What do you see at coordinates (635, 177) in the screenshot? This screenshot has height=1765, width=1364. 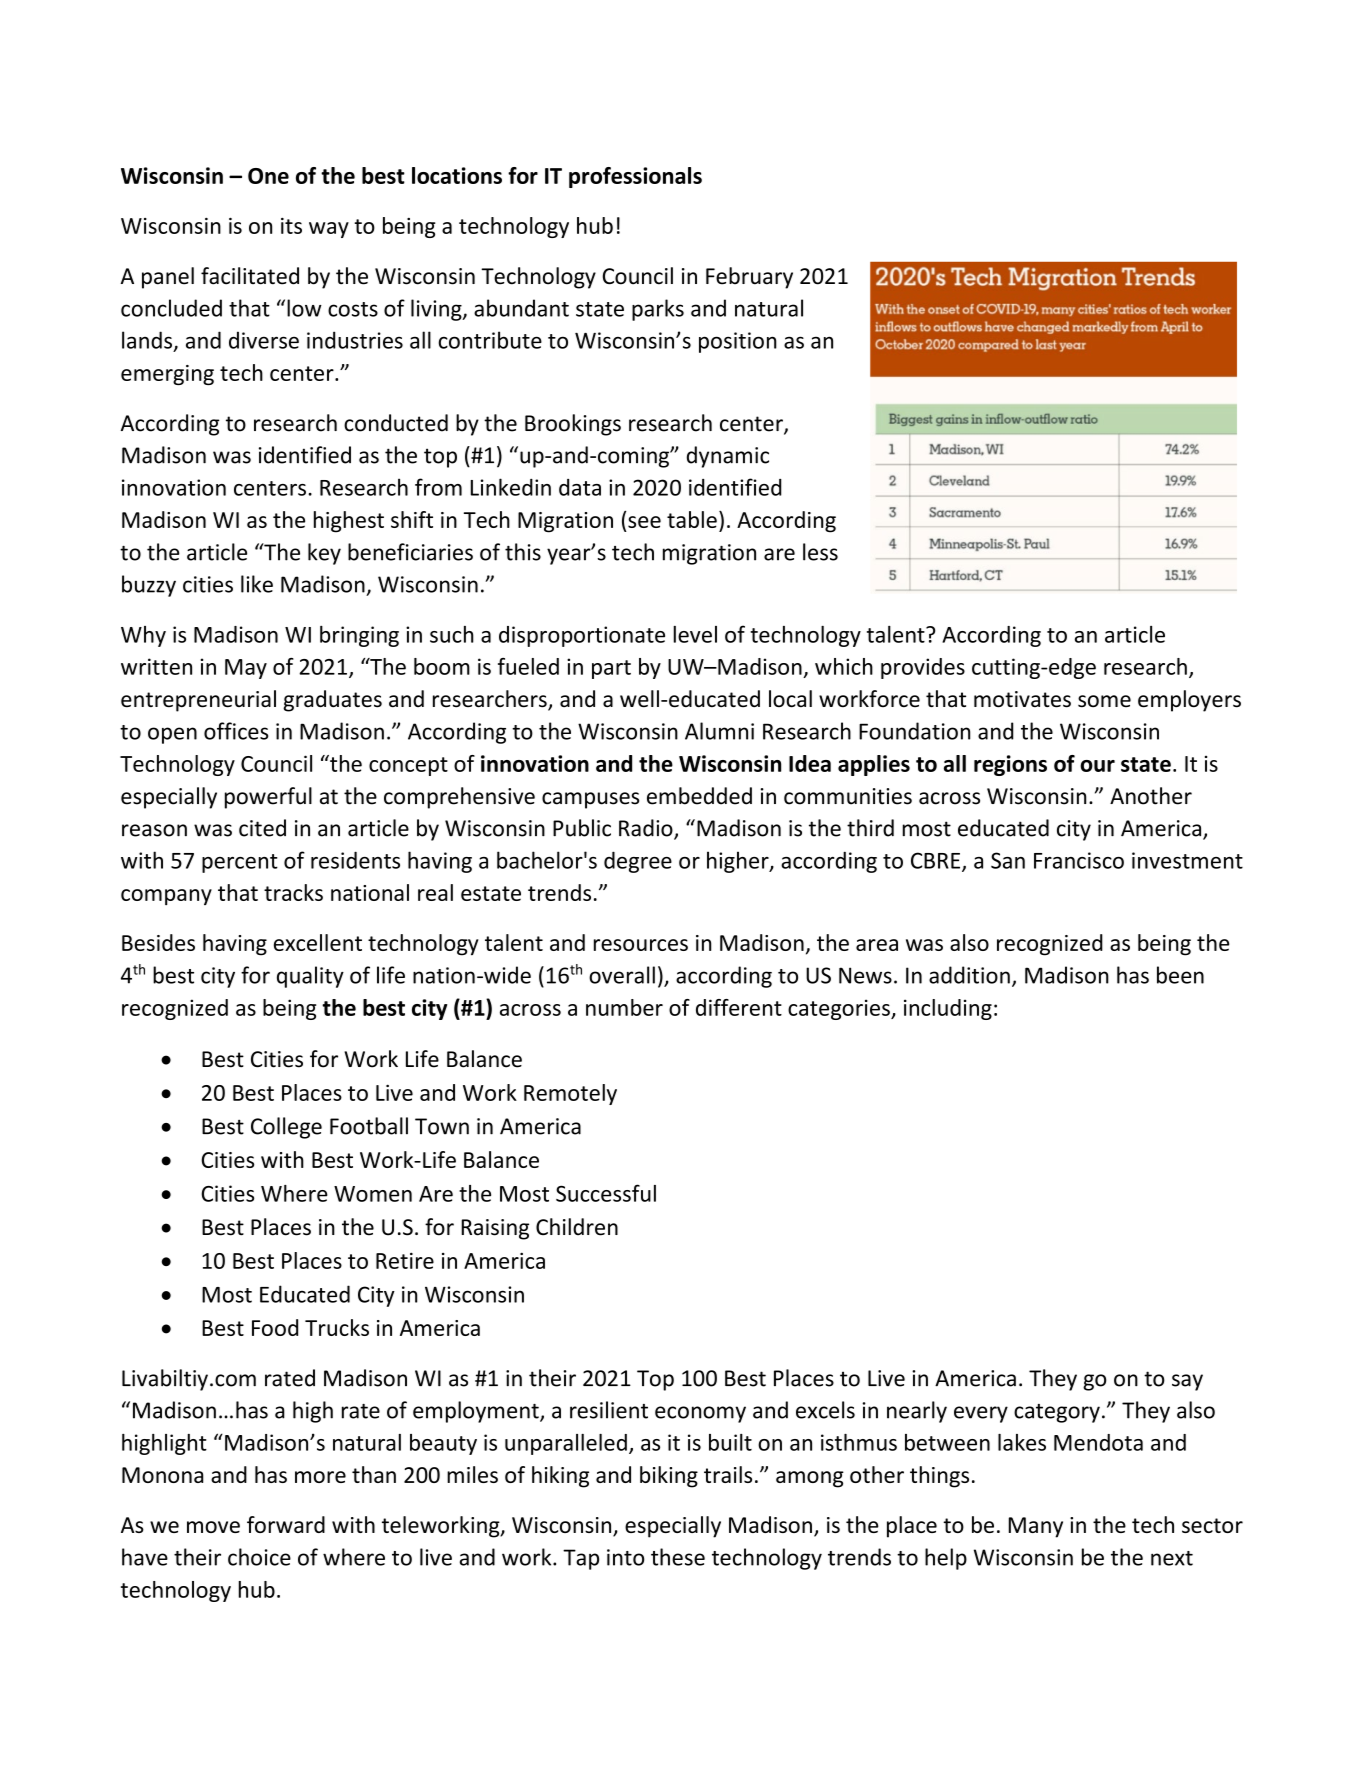 I see `professionals` at bounding box center [635, 177].
